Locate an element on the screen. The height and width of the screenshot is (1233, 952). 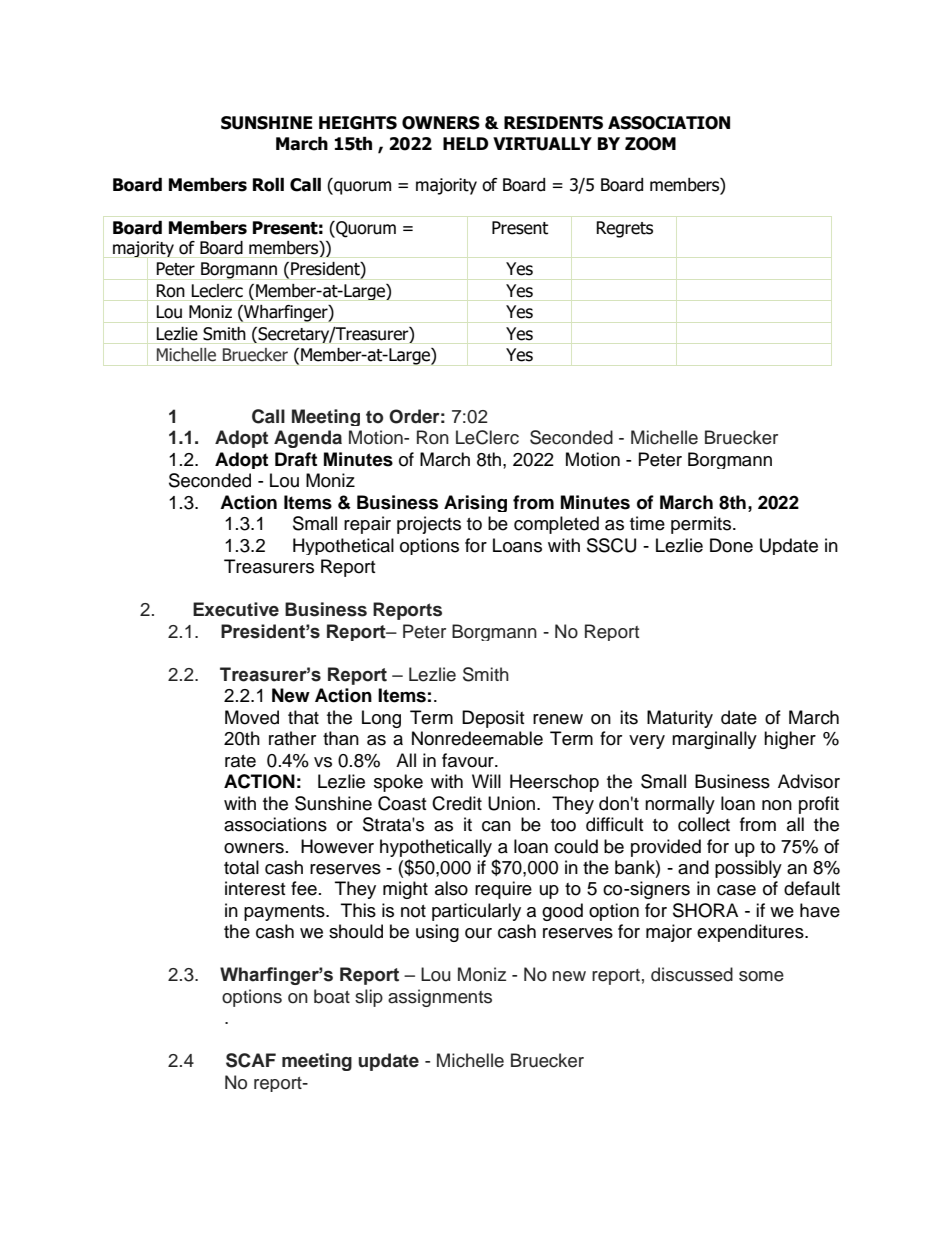
VIRTUALLY is located at coordinates (542, 144).
